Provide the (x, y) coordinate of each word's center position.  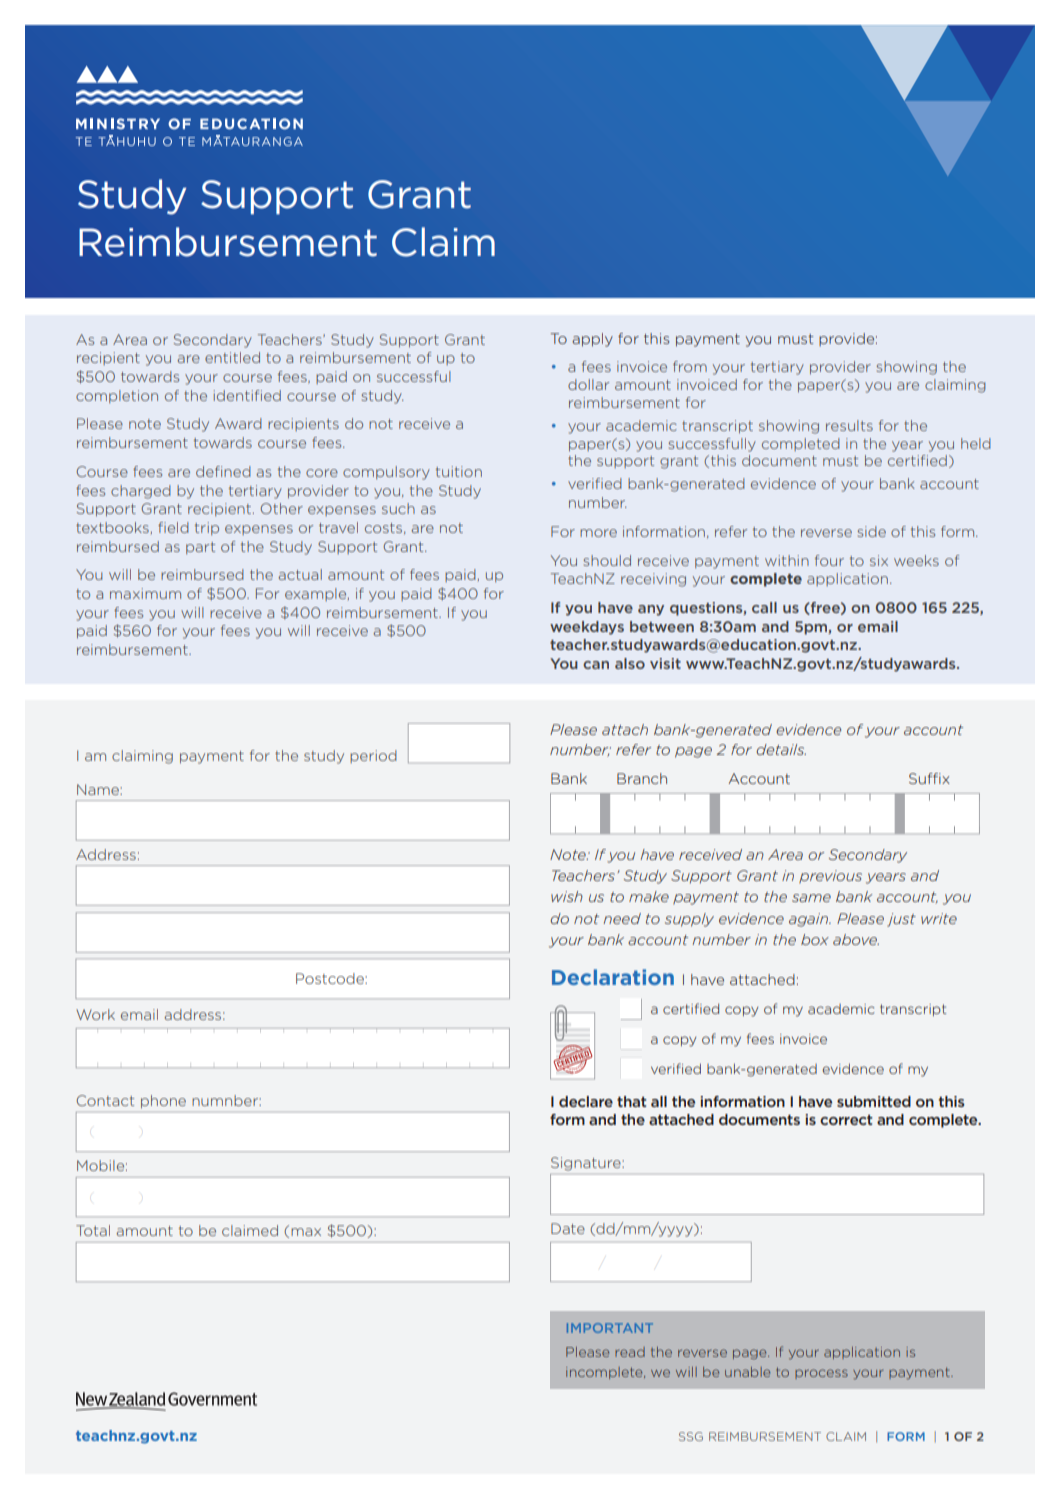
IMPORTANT (610, 1328)
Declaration (613, 977)
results (849, 425)
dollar (588, 384)
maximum (145, 593)
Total (93, 1230)
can (596, 665)
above (856, 939)
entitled (232, 357)
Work (95, 1014)
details (781, 749)
